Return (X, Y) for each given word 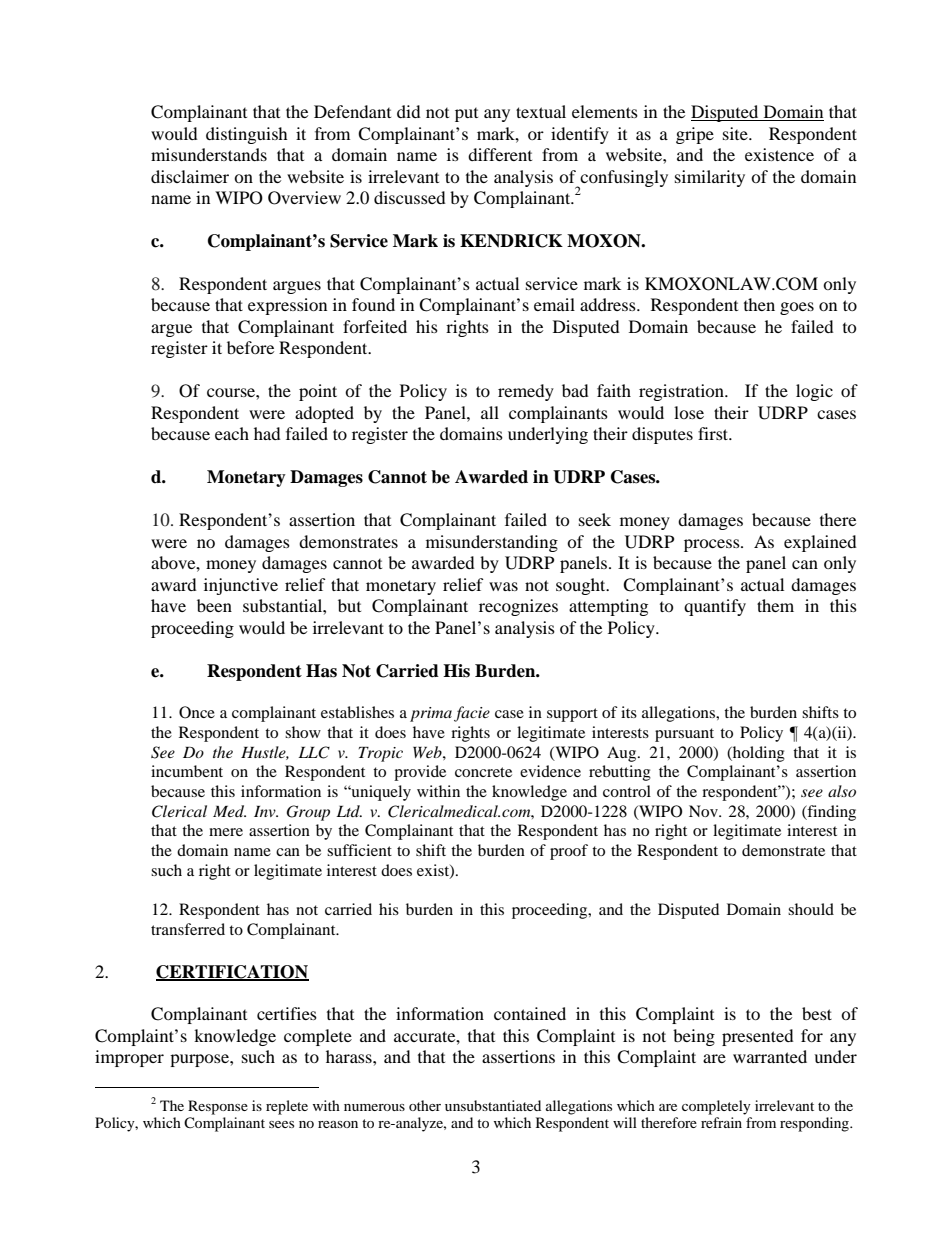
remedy (526, 392)
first (714, 433)
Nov (704, 811)
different (500, 154)
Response (218, 1107)
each (232, 433)
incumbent (187, 771)
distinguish (247, 135)
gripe (695, 135)
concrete (483, 772)
